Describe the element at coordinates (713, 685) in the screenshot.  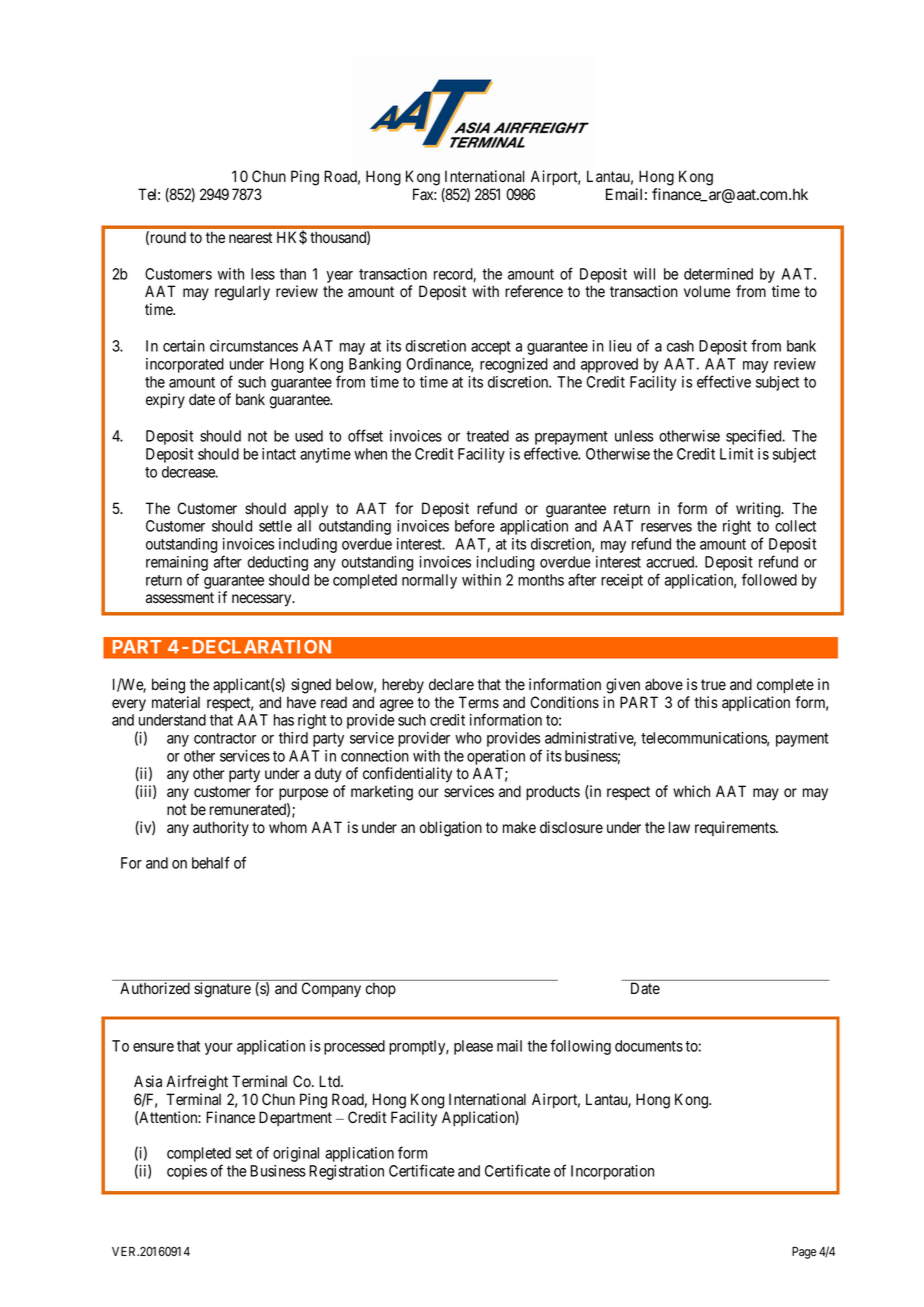
I see `true` at that location.
